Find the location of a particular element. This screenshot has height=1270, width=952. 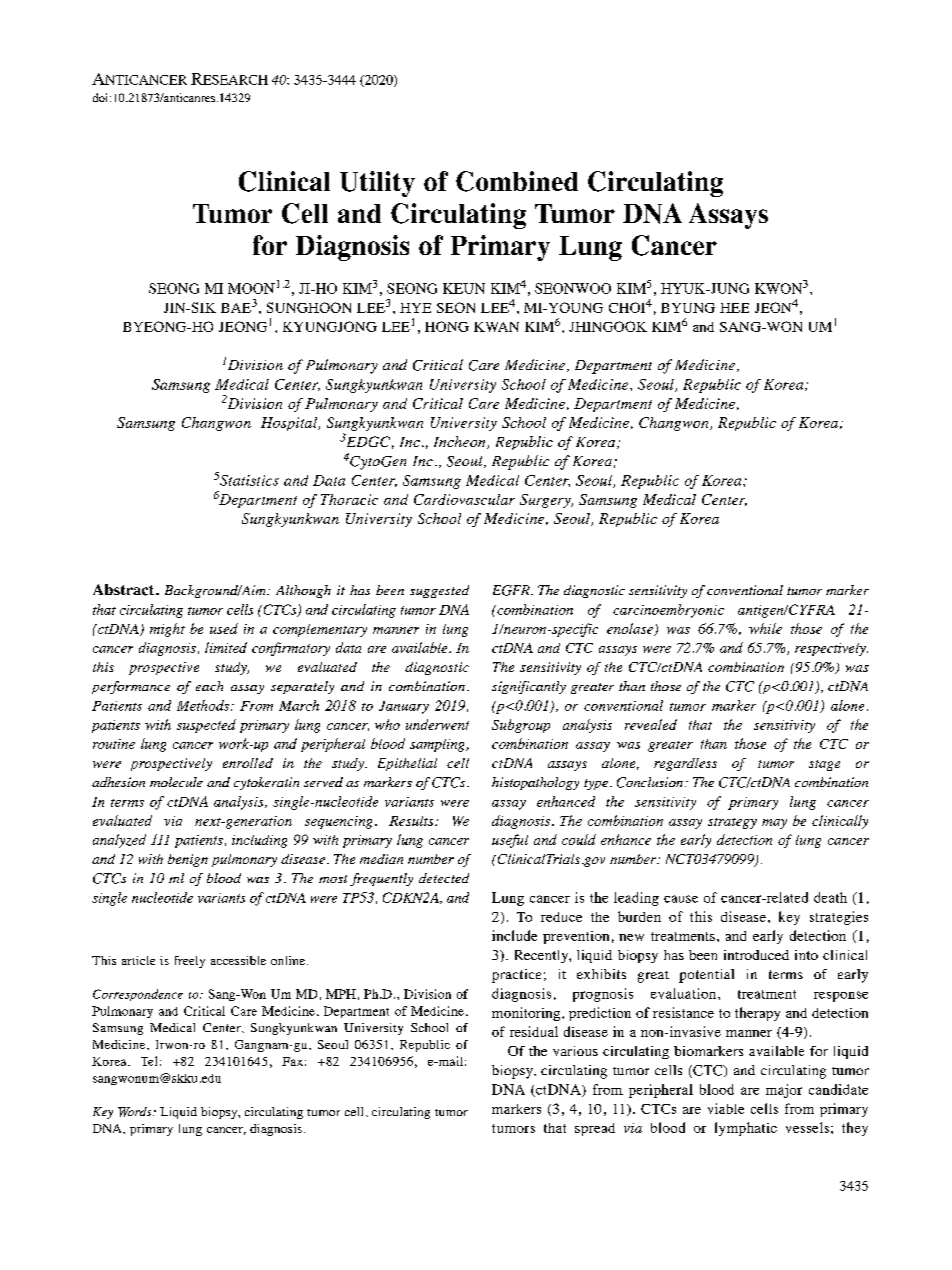

Combined is located at coordinates (517, 181).
